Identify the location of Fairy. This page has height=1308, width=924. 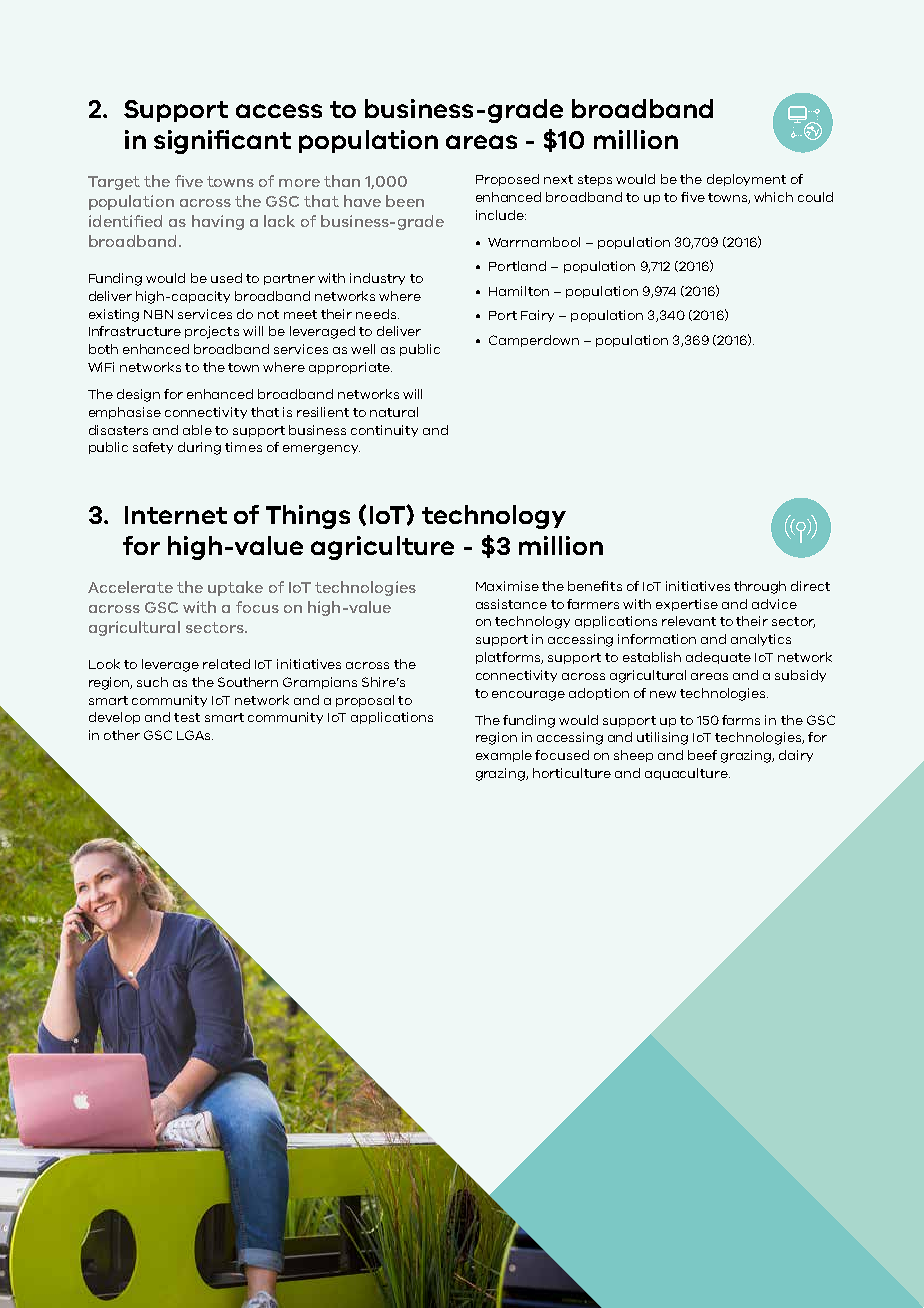
(537, 316).
